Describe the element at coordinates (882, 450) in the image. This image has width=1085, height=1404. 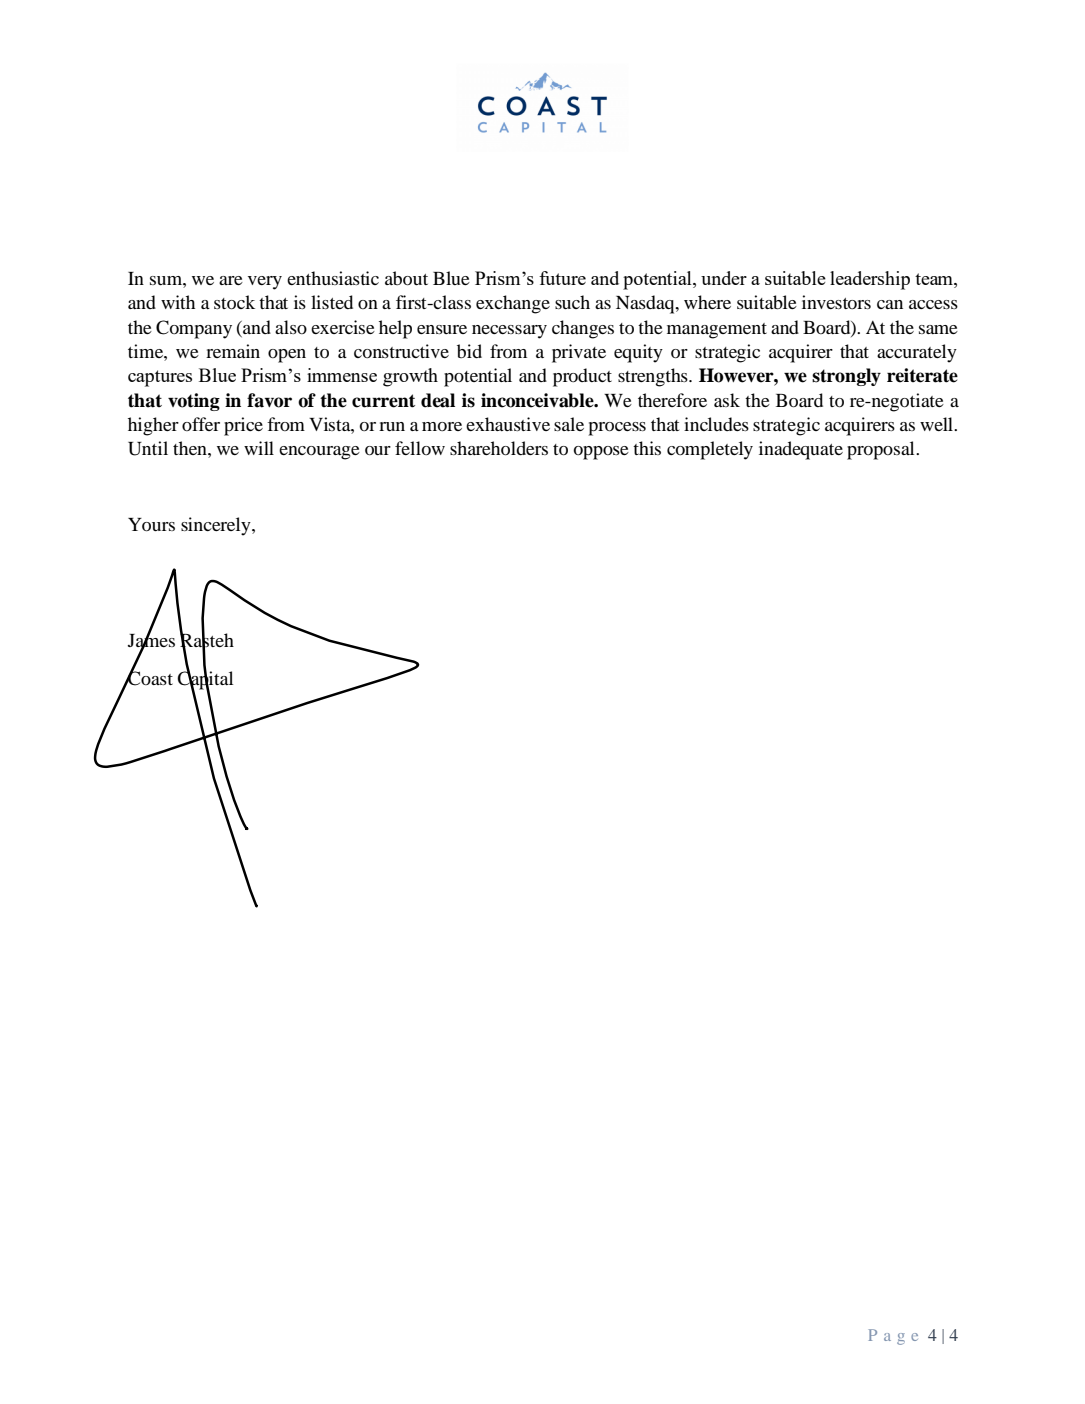
I see `proposal` at that location.
